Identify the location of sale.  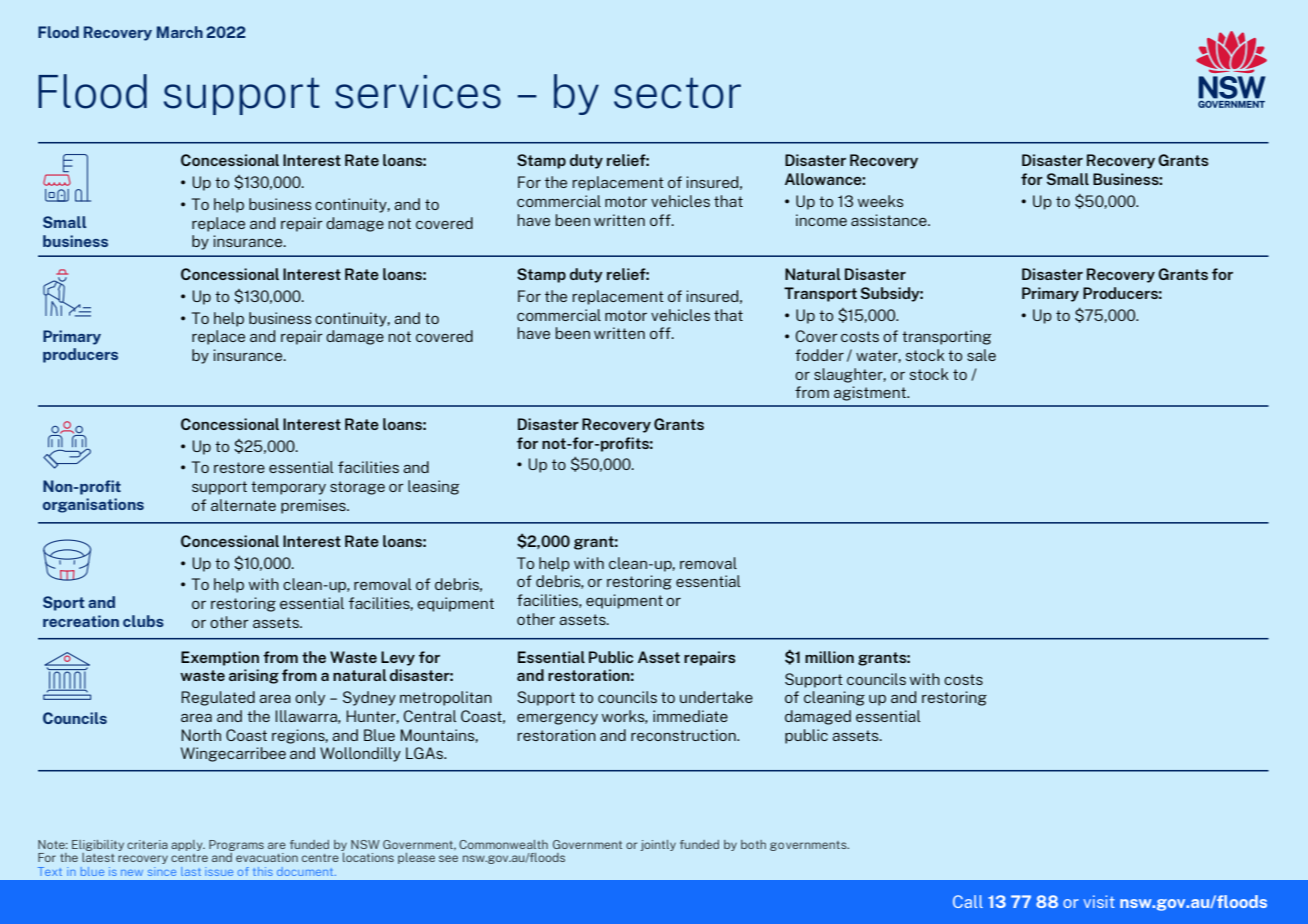
(981, 355).
